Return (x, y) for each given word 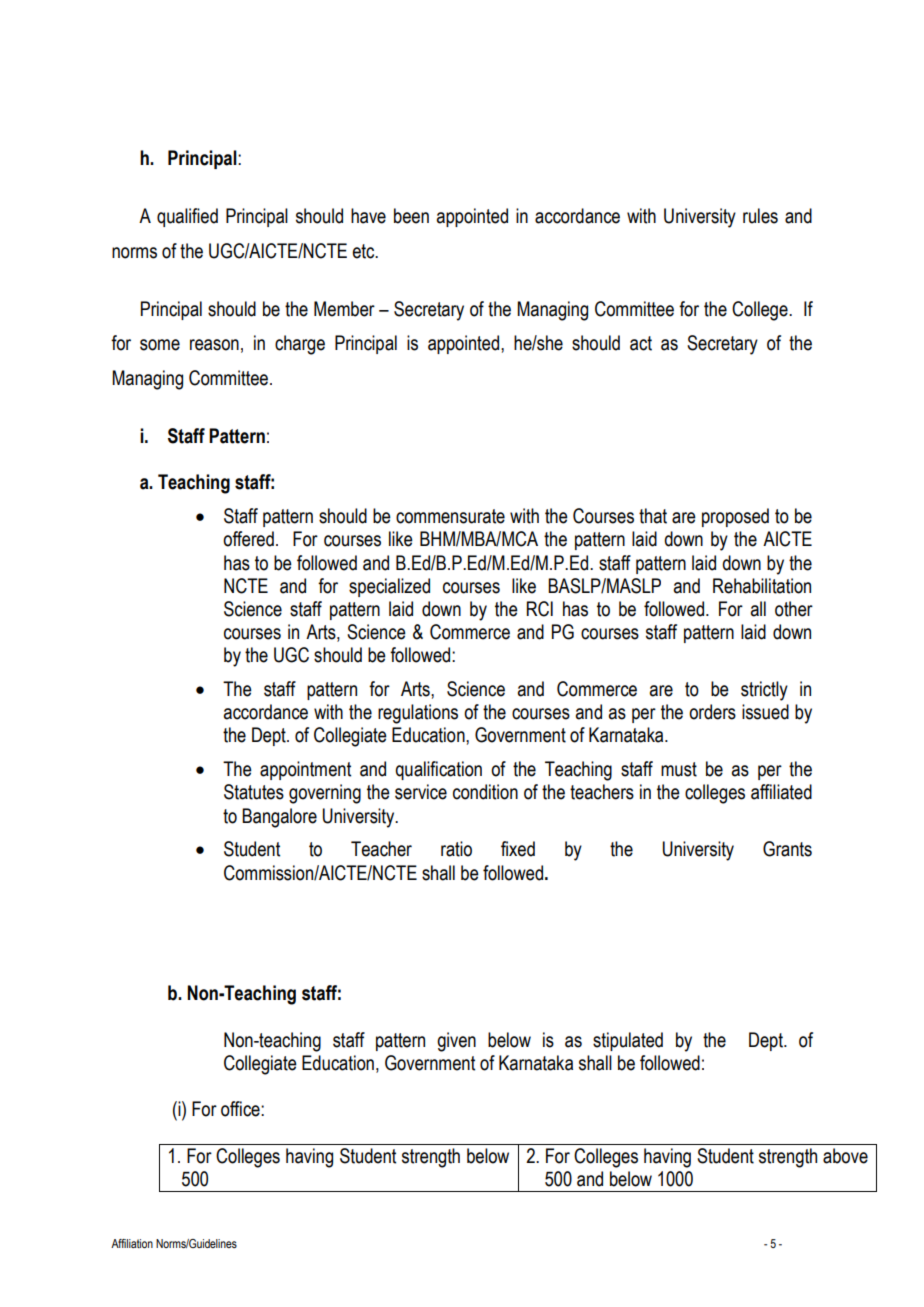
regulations (418, 714)
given (456, 1042)
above (845, 1156)
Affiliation (132, 1243)
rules (760, 216)
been (411, 216)
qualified (187, 217)
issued (765, 712)
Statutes (254, 792)
